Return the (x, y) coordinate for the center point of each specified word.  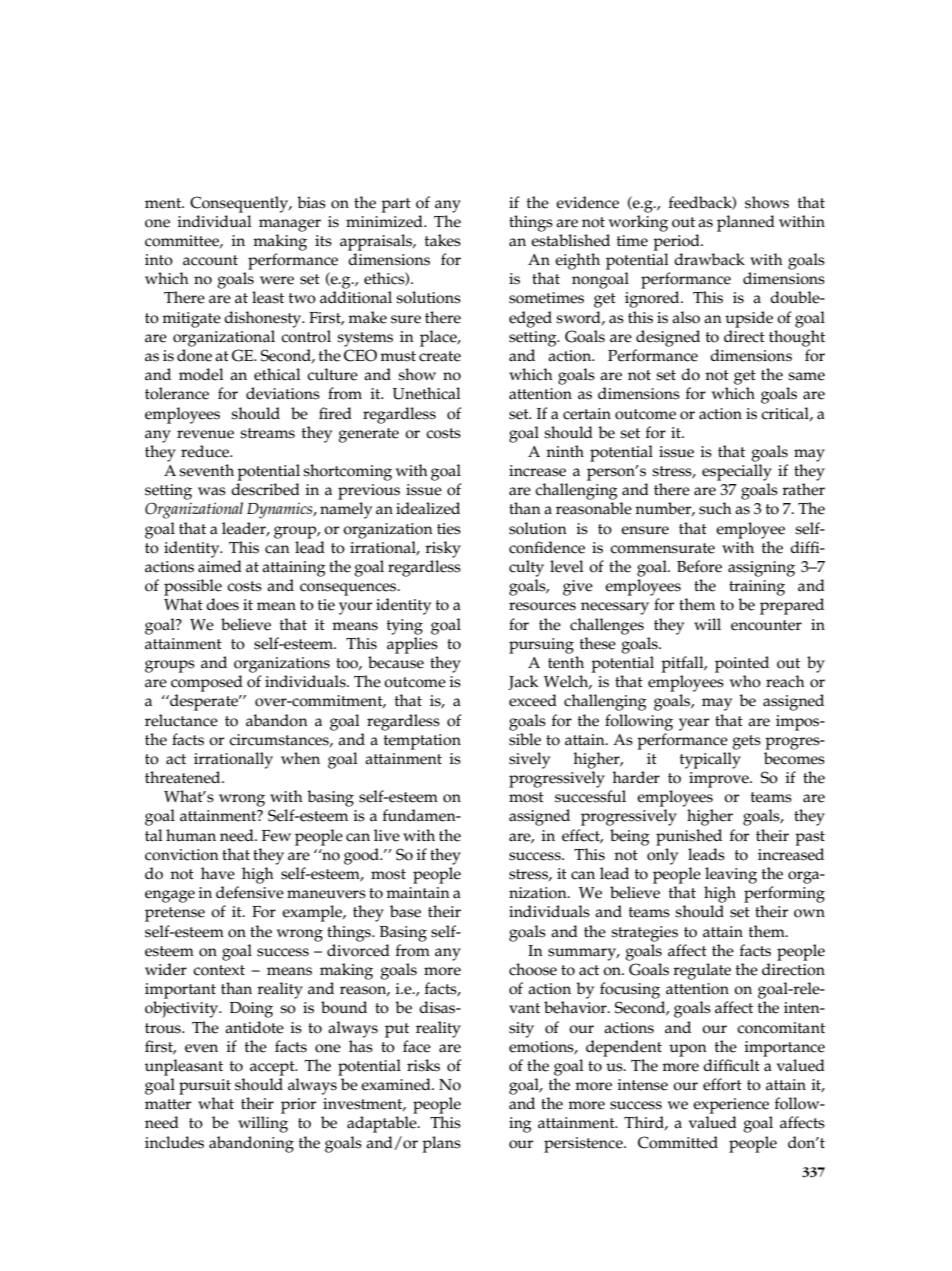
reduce (206, 451)
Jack (523, 682)
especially (737, 472)
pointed (742, 664)
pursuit (205, 1087)
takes (443, 240)
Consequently (240, 204)
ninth (565, 451)
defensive (250, 892)
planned (746, 223)
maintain (417, 893)
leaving (731, 875)
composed (207, 683)
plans (441, 1144)
